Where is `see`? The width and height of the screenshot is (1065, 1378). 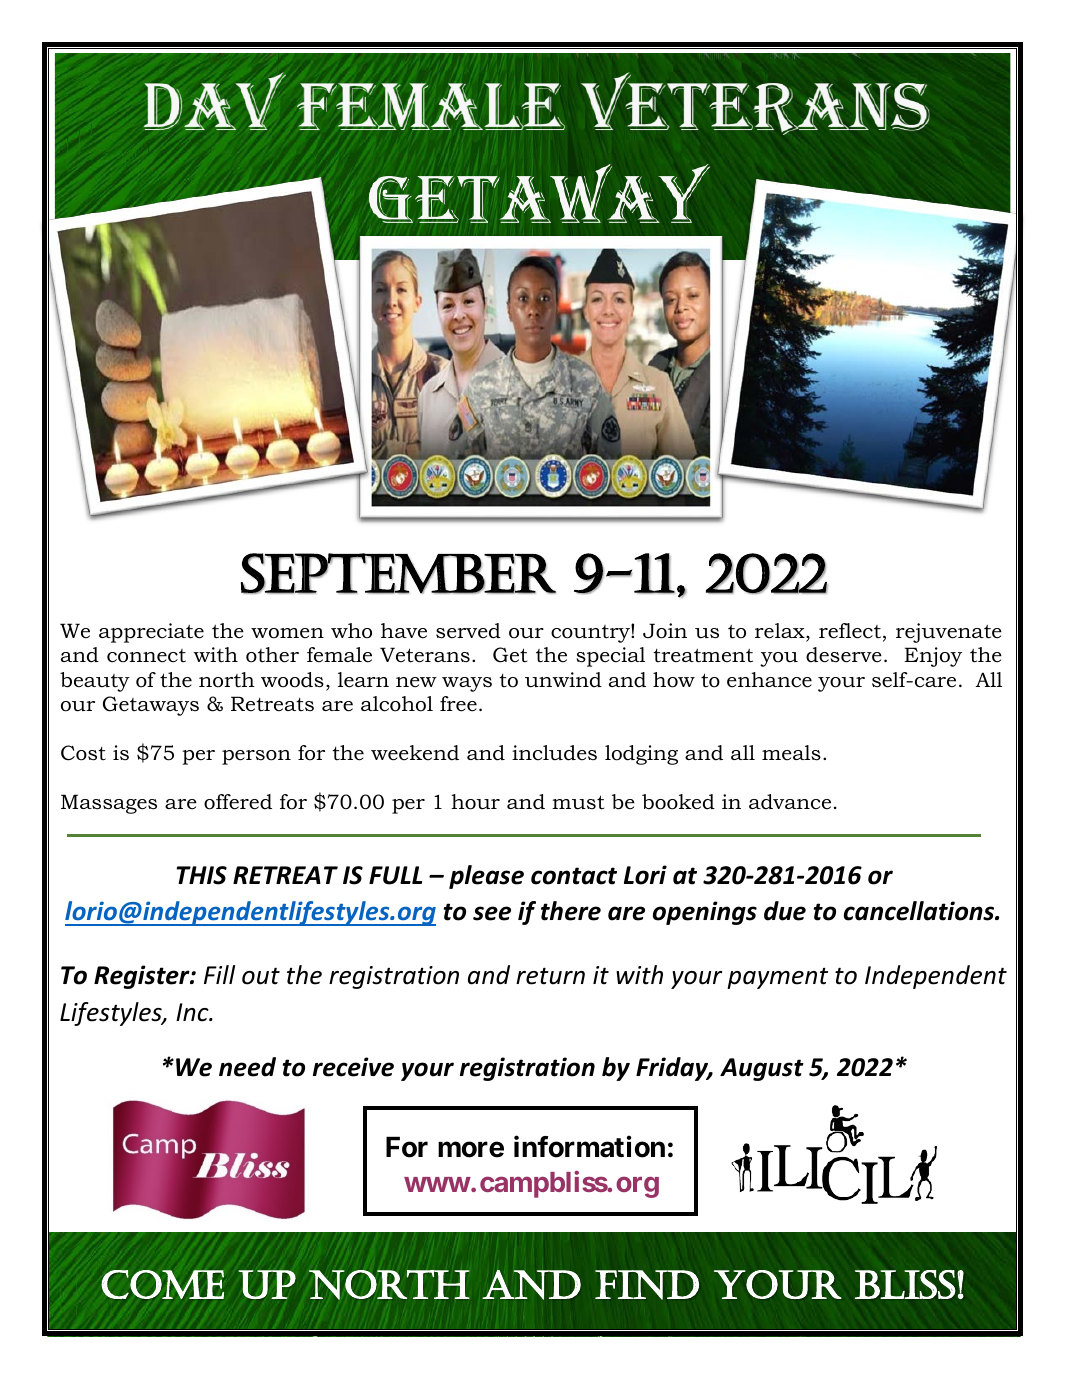
see is located at coordinates (492, 913).
